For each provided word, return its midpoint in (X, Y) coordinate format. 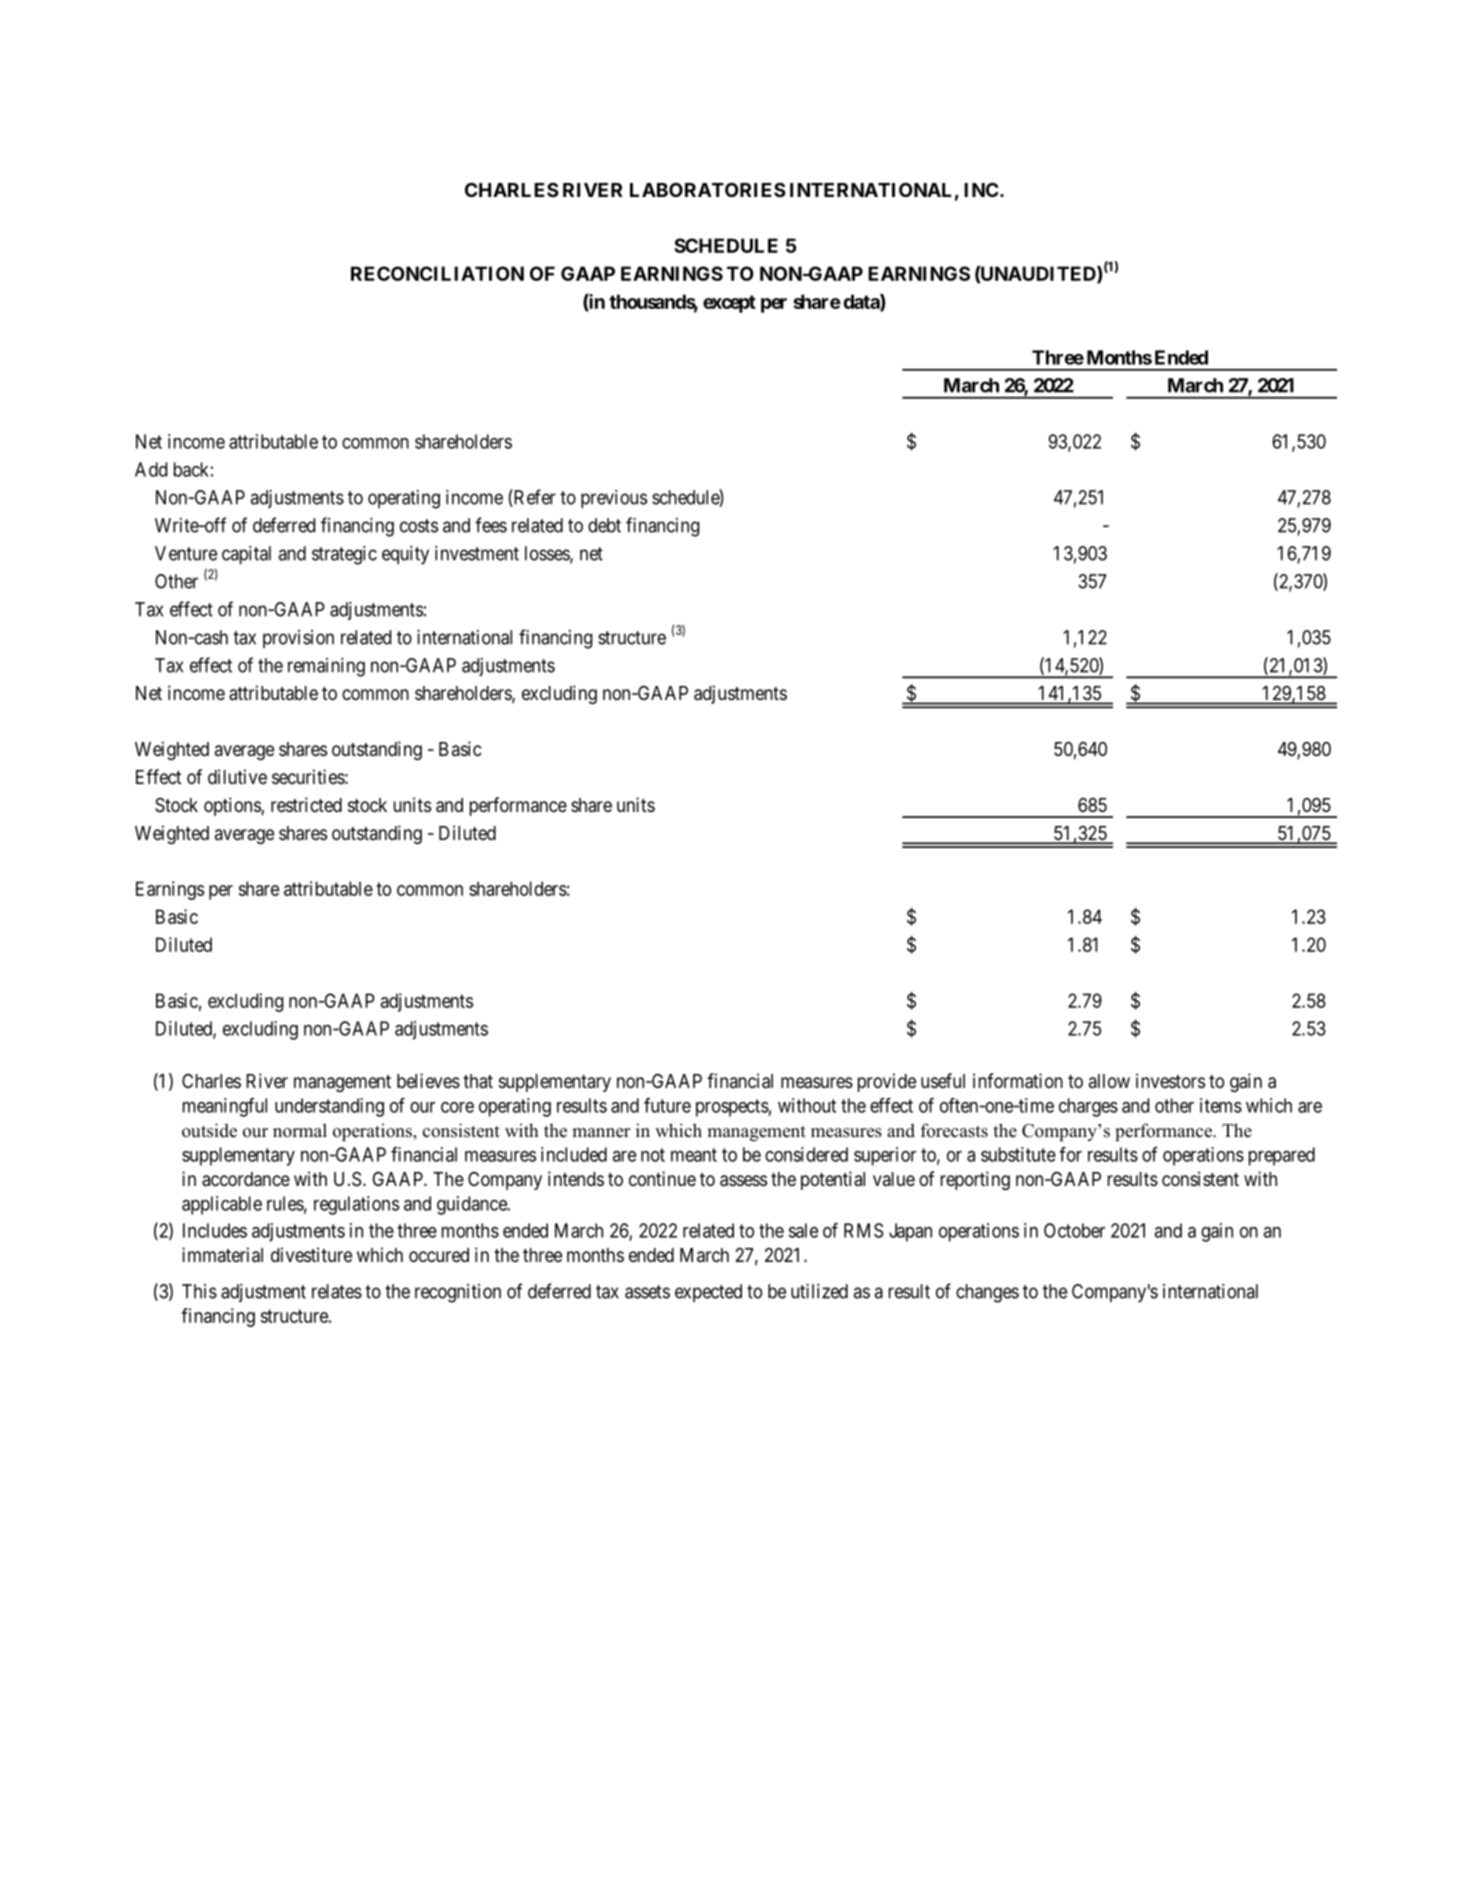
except (729, 304)
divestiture (311, 1254)
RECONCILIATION (437, 273)
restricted (306, 804)
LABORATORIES (708, 190)
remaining (326, 667)
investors (1170, 1080)
